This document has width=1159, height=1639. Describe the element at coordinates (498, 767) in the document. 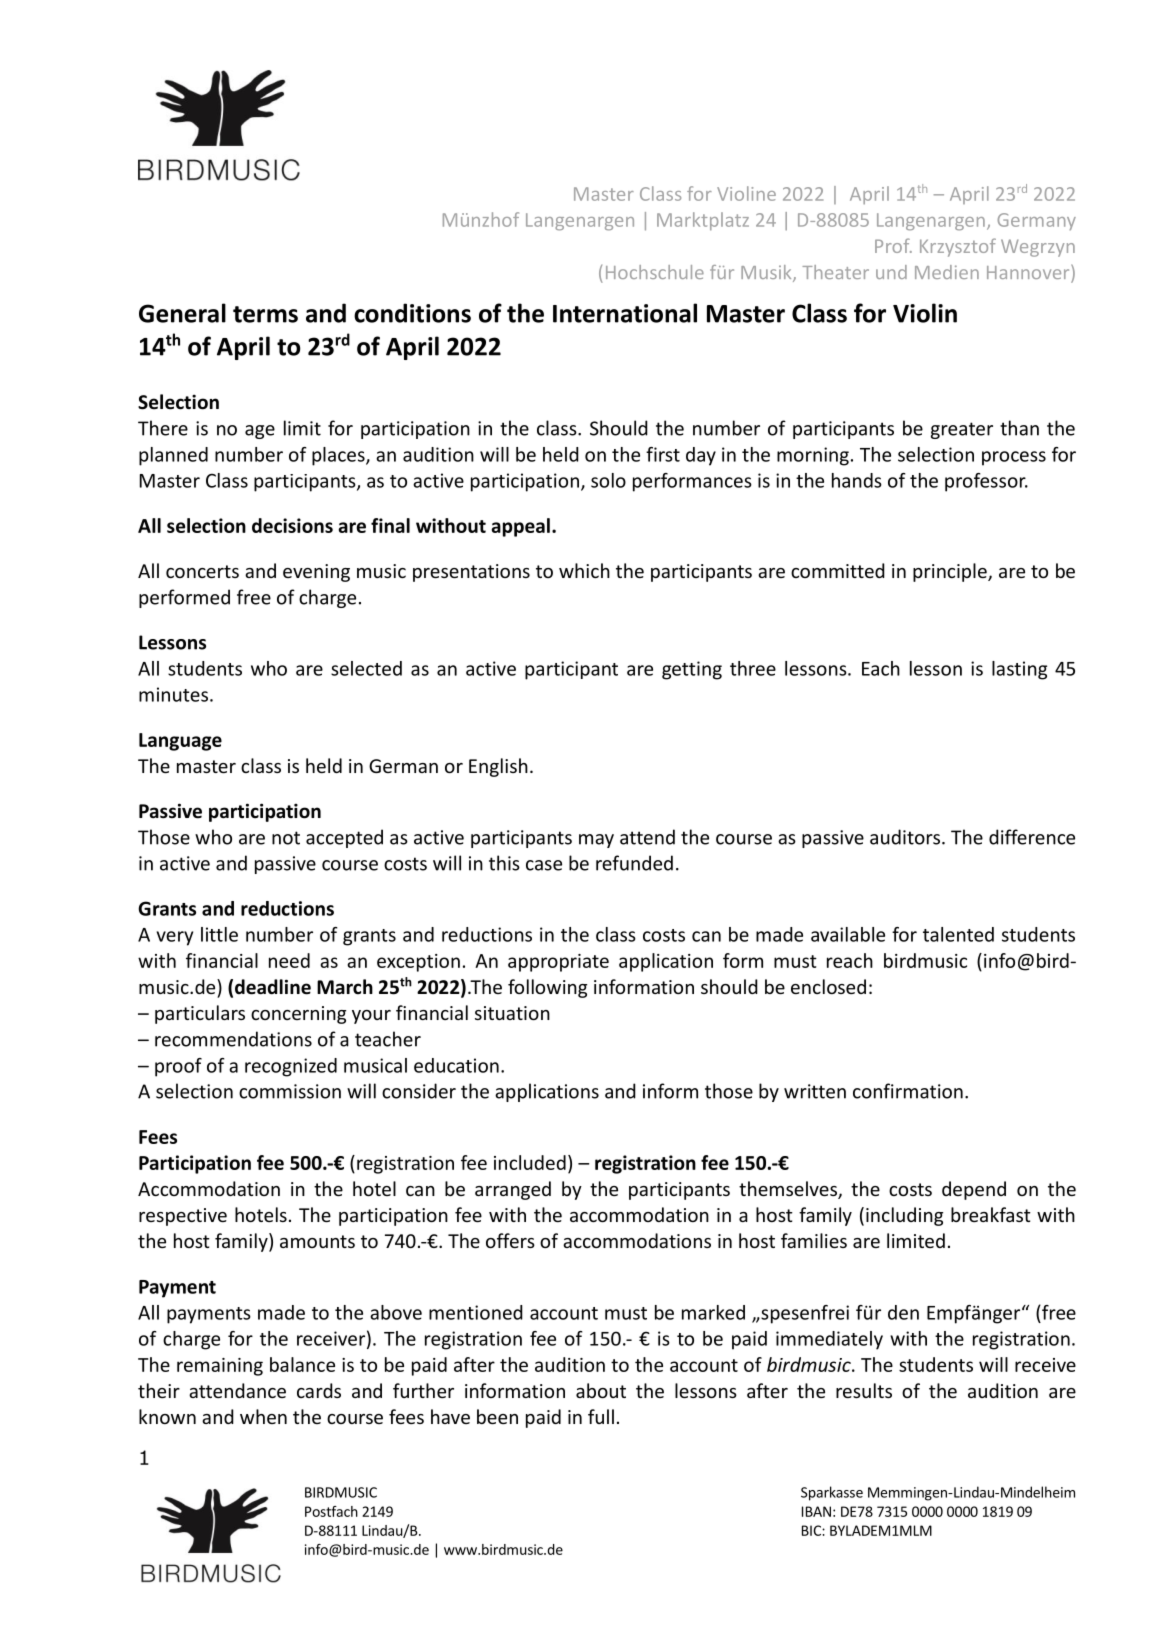

I see `English` at that location.
